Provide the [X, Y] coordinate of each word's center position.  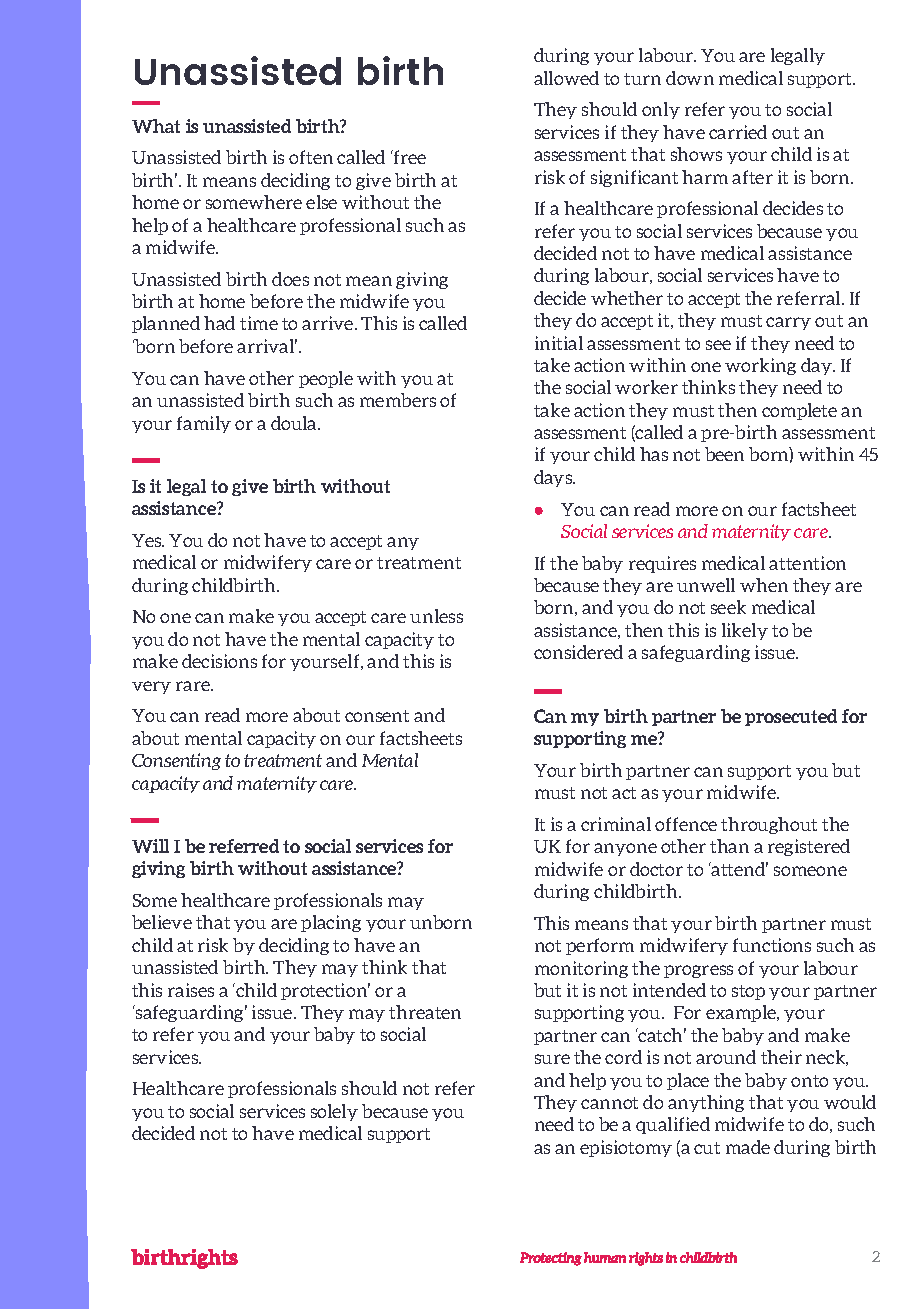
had [219, 323]
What [156, 126]
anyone [625, 849]
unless [436, 616]
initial [559, 343]
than [729, 846]
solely [334, 1112]
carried [738, 132]
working [760, 366]
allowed [566, 78]
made [748, 1147]
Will [150, 846]
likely [745, 631]
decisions [219, 661]
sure [552, 1059]
